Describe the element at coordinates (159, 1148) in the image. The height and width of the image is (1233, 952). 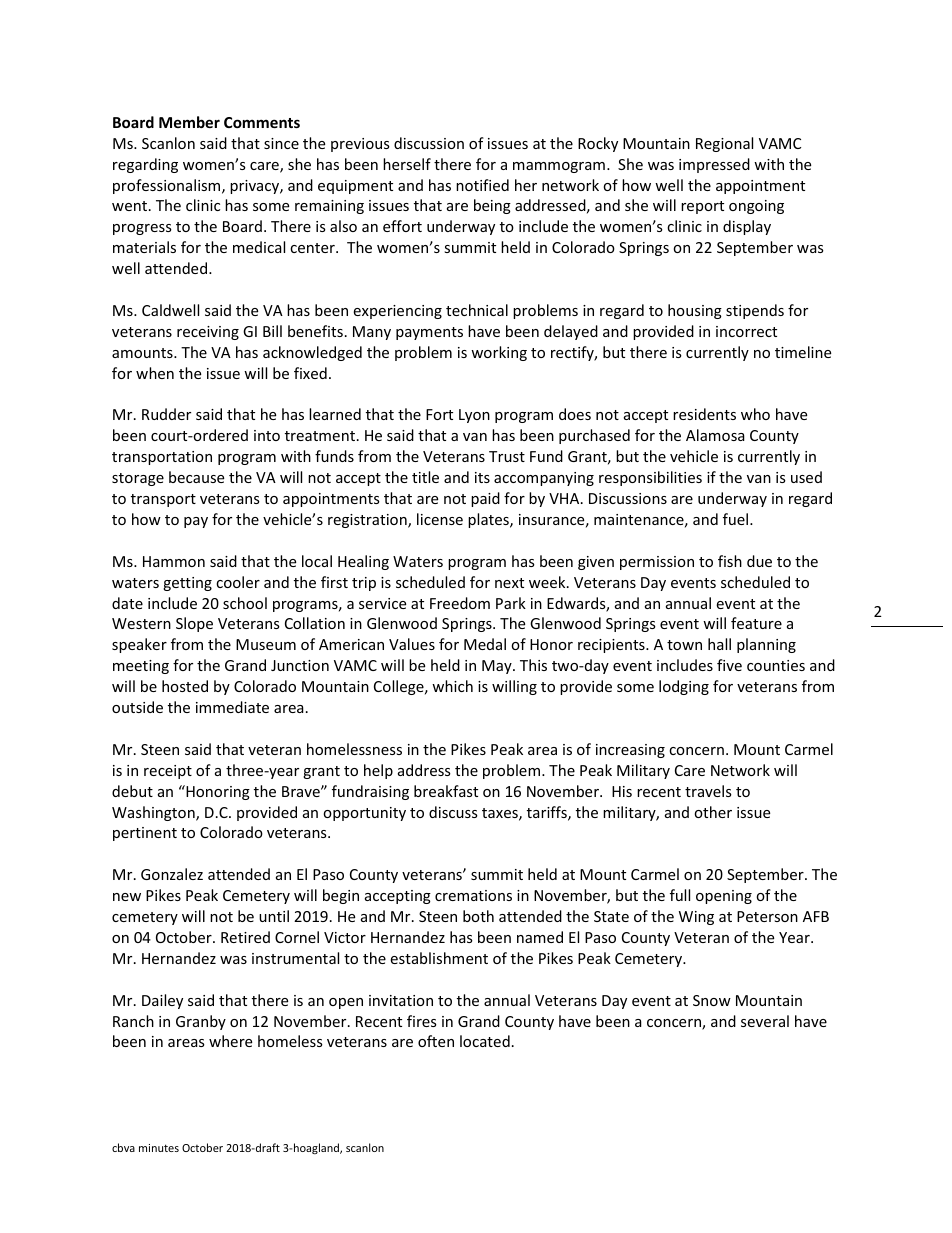
I see `minutes` at that location.
